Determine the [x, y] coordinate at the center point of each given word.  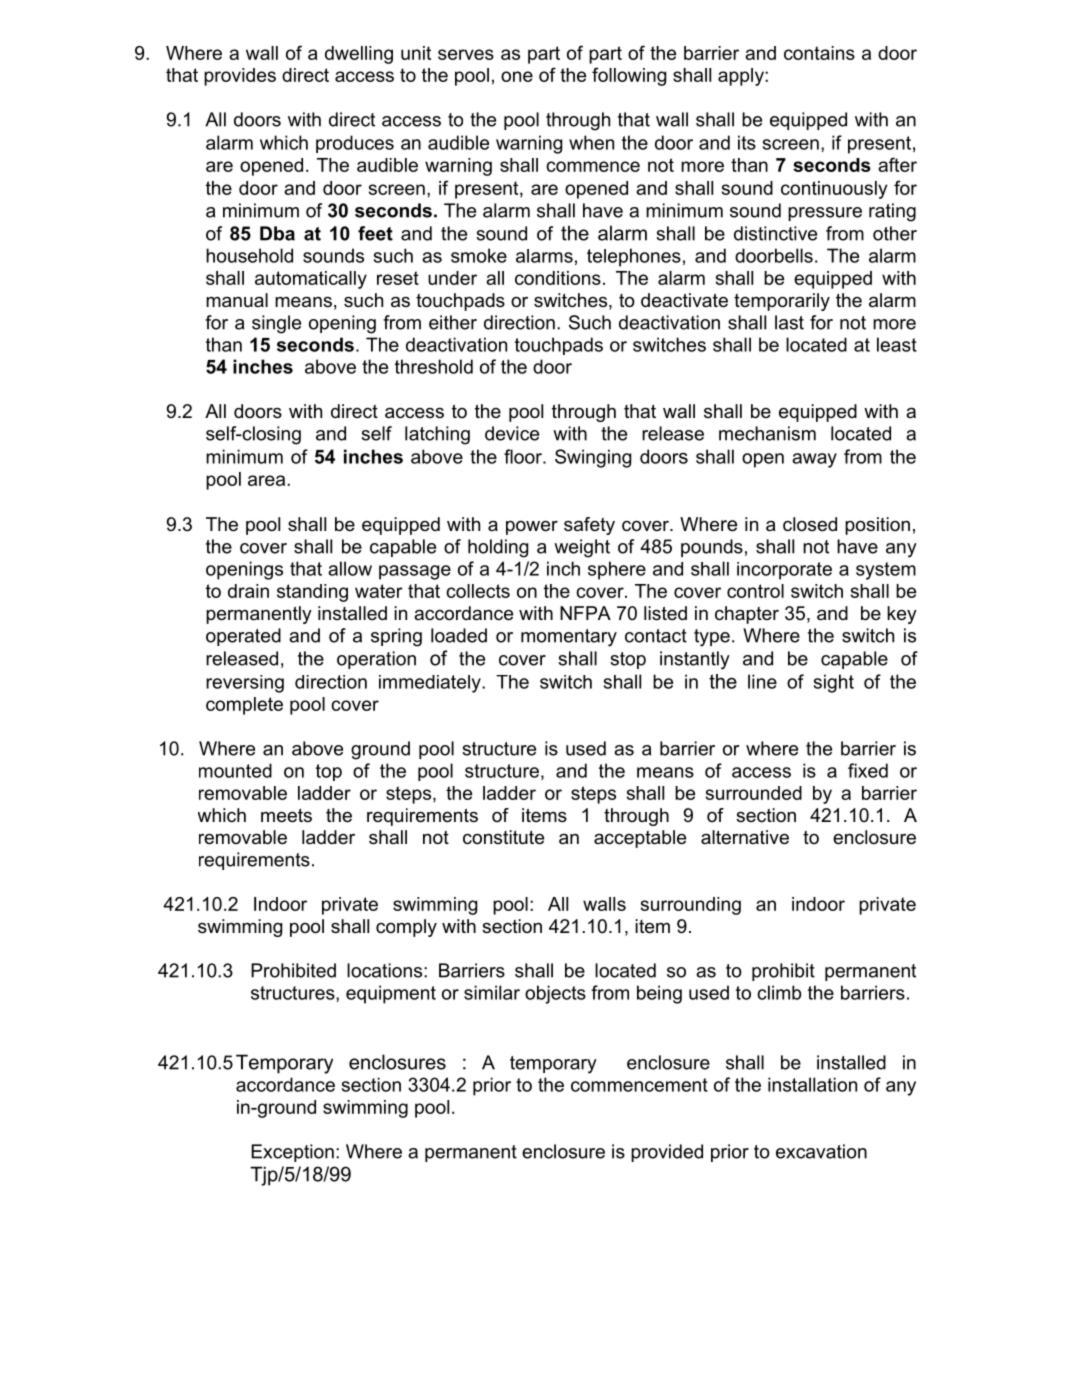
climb [779, 992]
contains [819, 53]
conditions [558, 278]
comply [406, 928]
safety [589, 526]
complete [244, 706]
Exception [292, 1153]
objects [555, 994]
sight [834, 683]
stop [628, 660]
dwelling [359, 55]
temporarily [782, 302]
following [629, 76]
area [268, 480]
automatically [311, 280]
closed [810, 524]
